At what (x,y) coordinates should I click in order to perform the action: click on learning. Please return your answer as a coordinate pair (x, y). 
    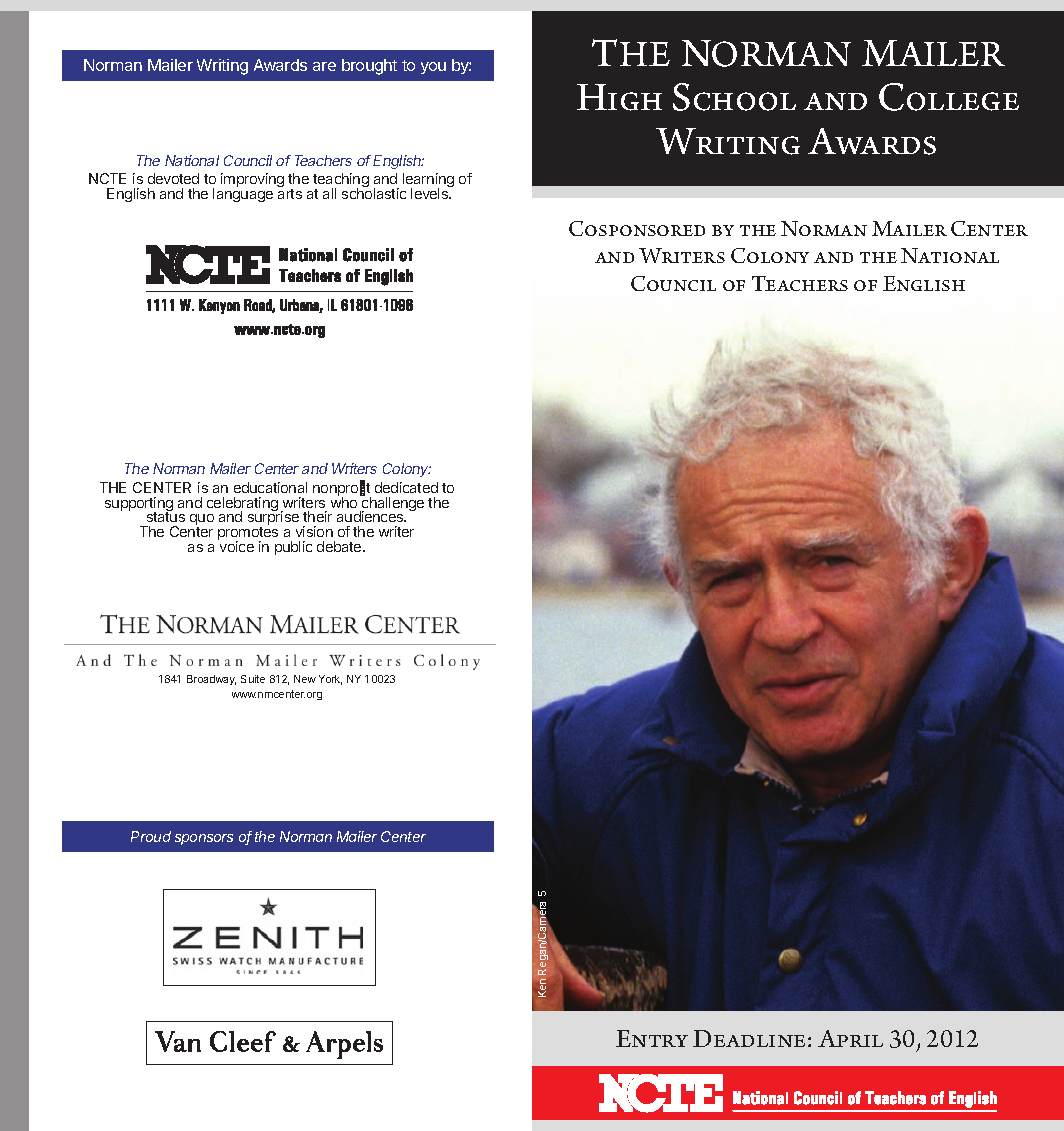
    Looking at the image, I should click on (428, 181).
